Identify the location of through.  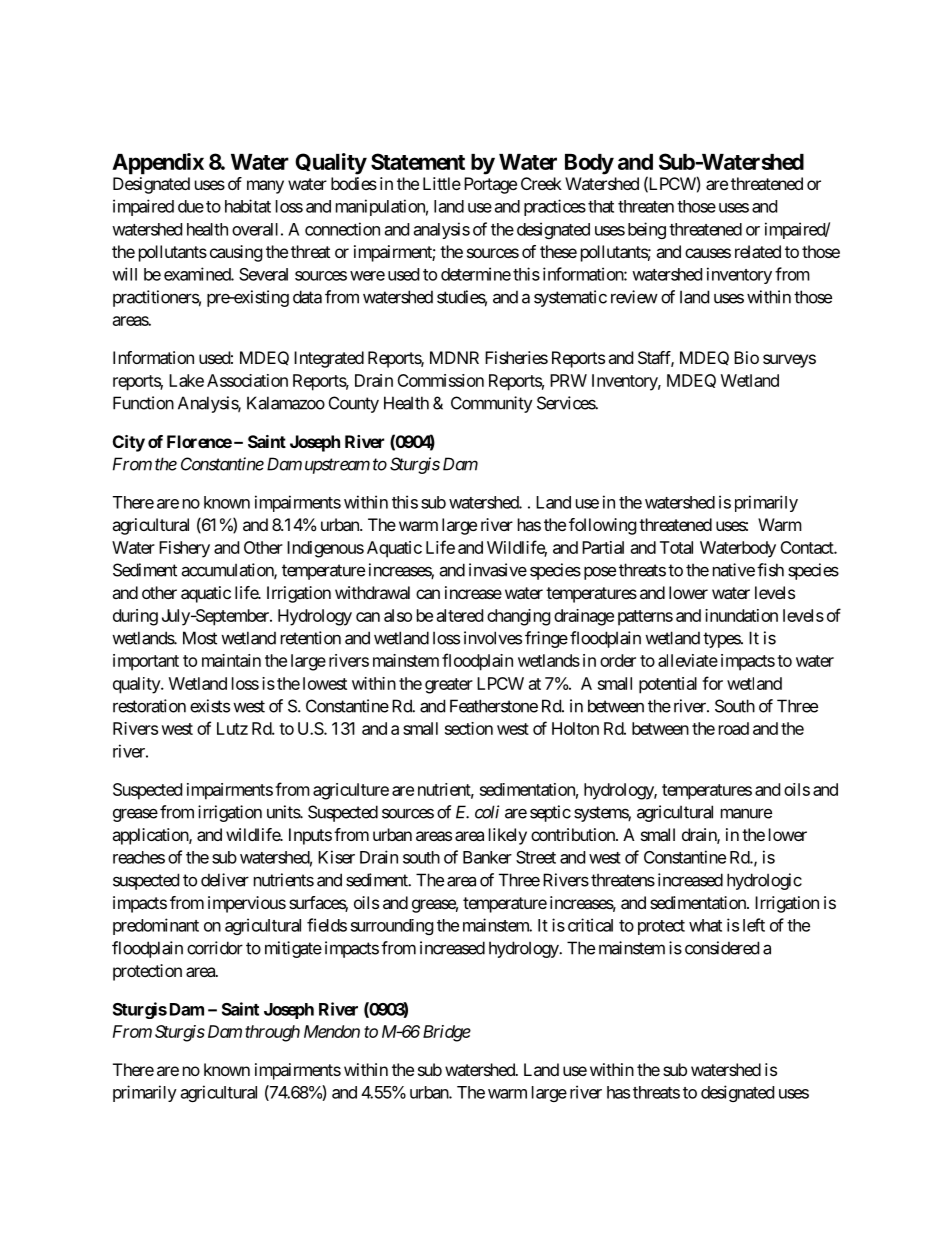
(272, 1033).
